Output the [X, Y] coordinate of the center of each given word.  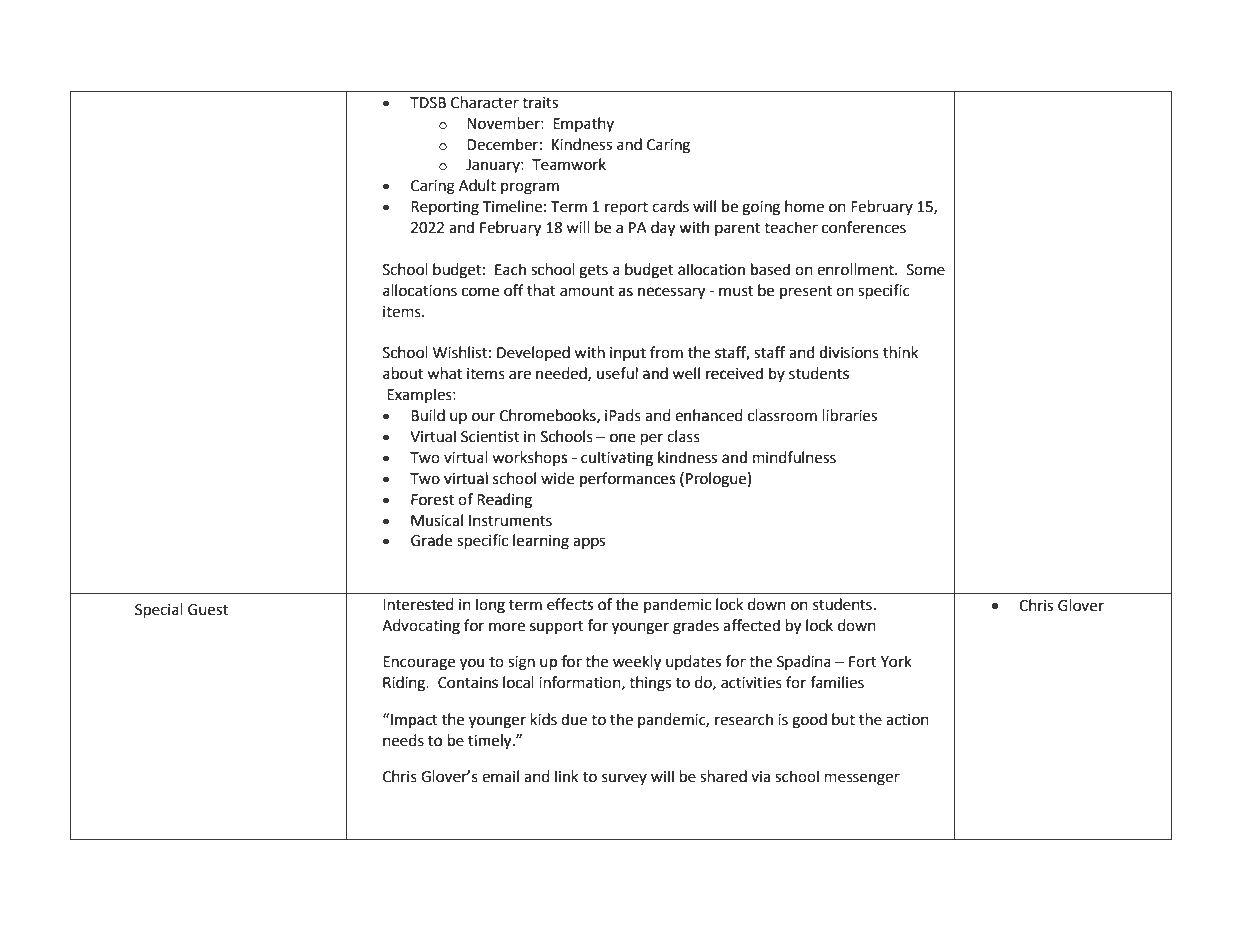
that [541, 290]
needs [403, 740]
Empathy [583, 124]
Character [485, 102]
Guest [208, 610]
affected [751, 625]
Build [428, 415]
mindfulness [794, 457]
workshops [530, 458]
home [804, 206]
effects [570, 604]
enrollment [856, 269]
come [480, 292]
